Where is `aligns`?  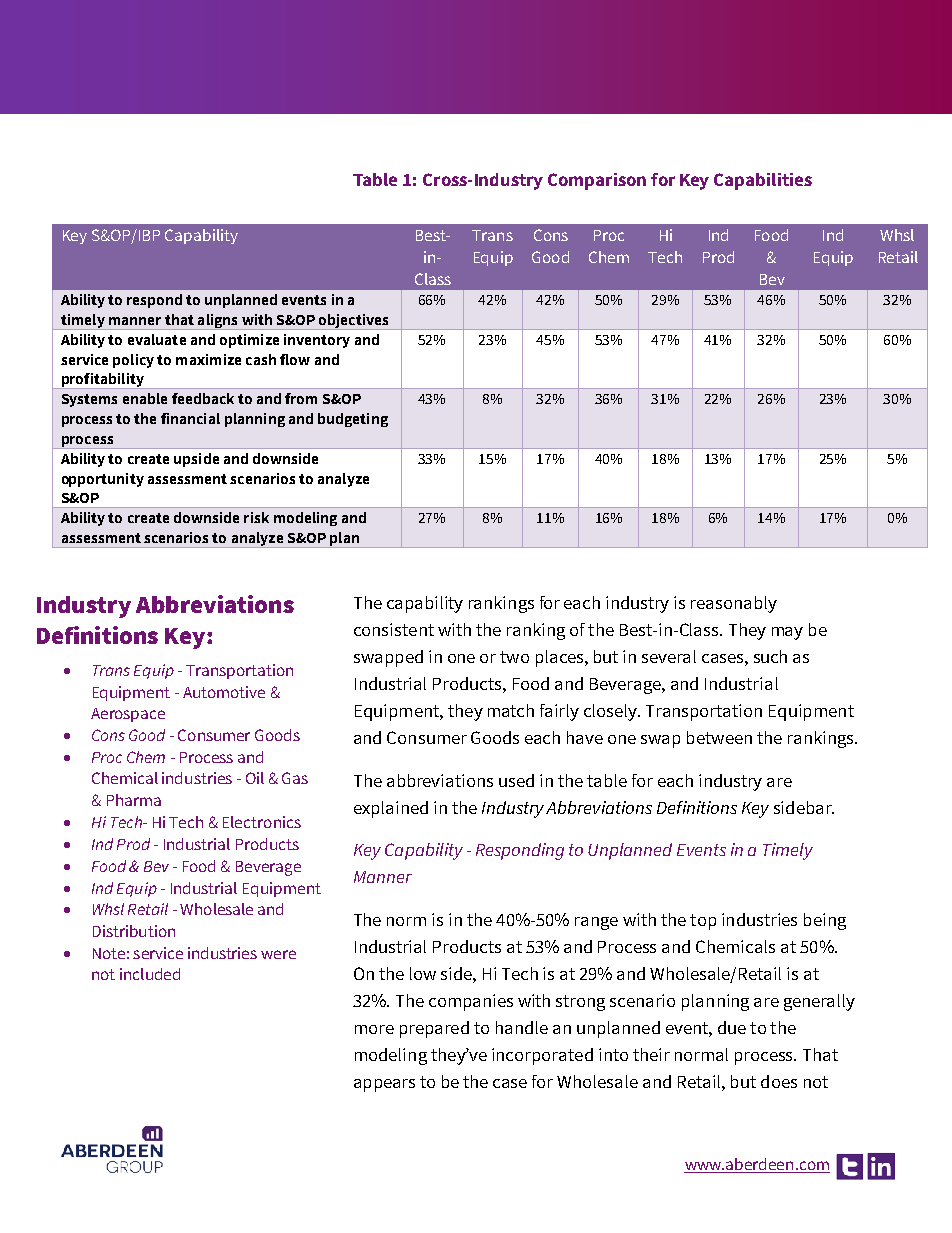
aligns is located at coordinates (218, 322).
